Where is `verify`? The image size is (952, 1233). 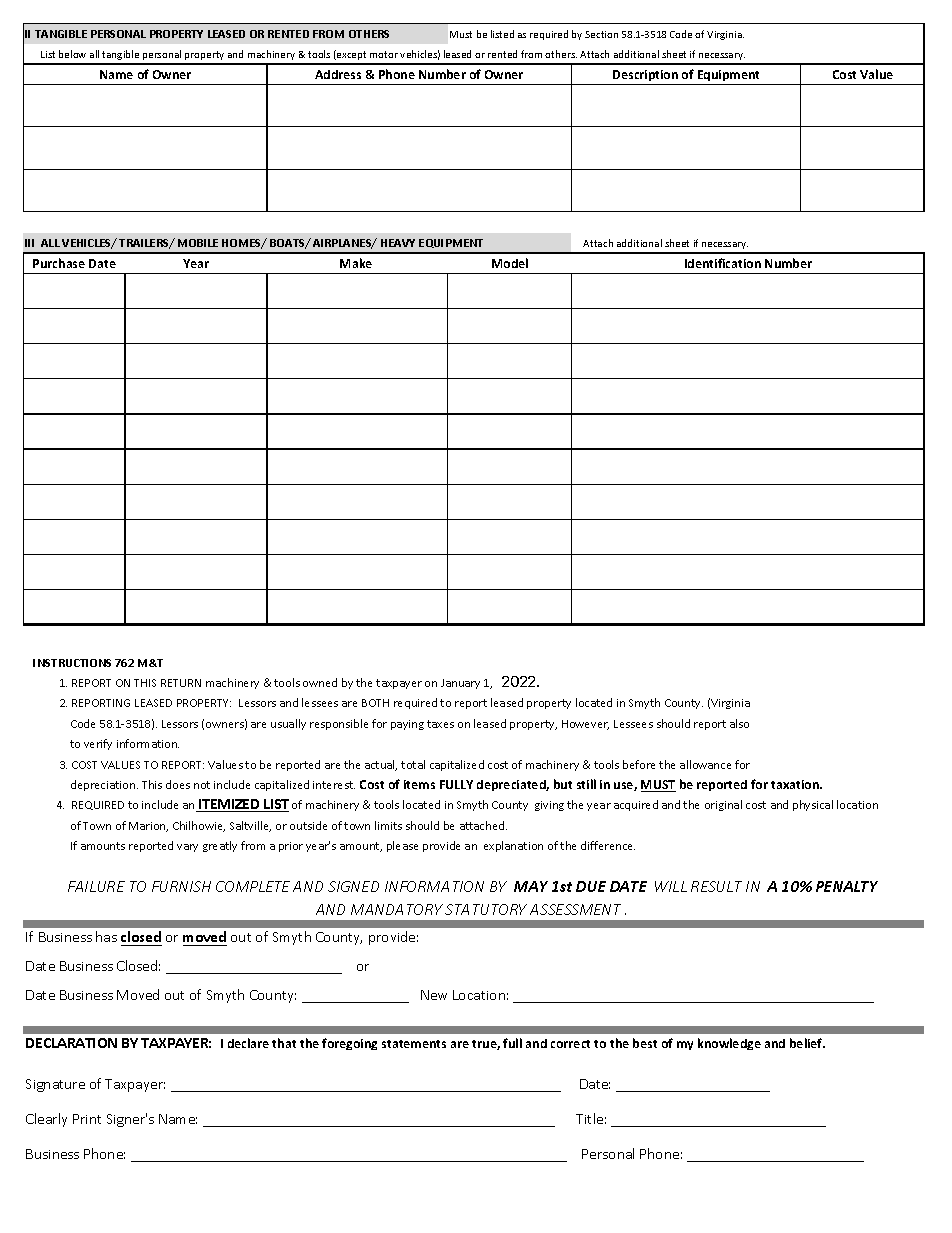
verify is located at coordinates (98, 744).
